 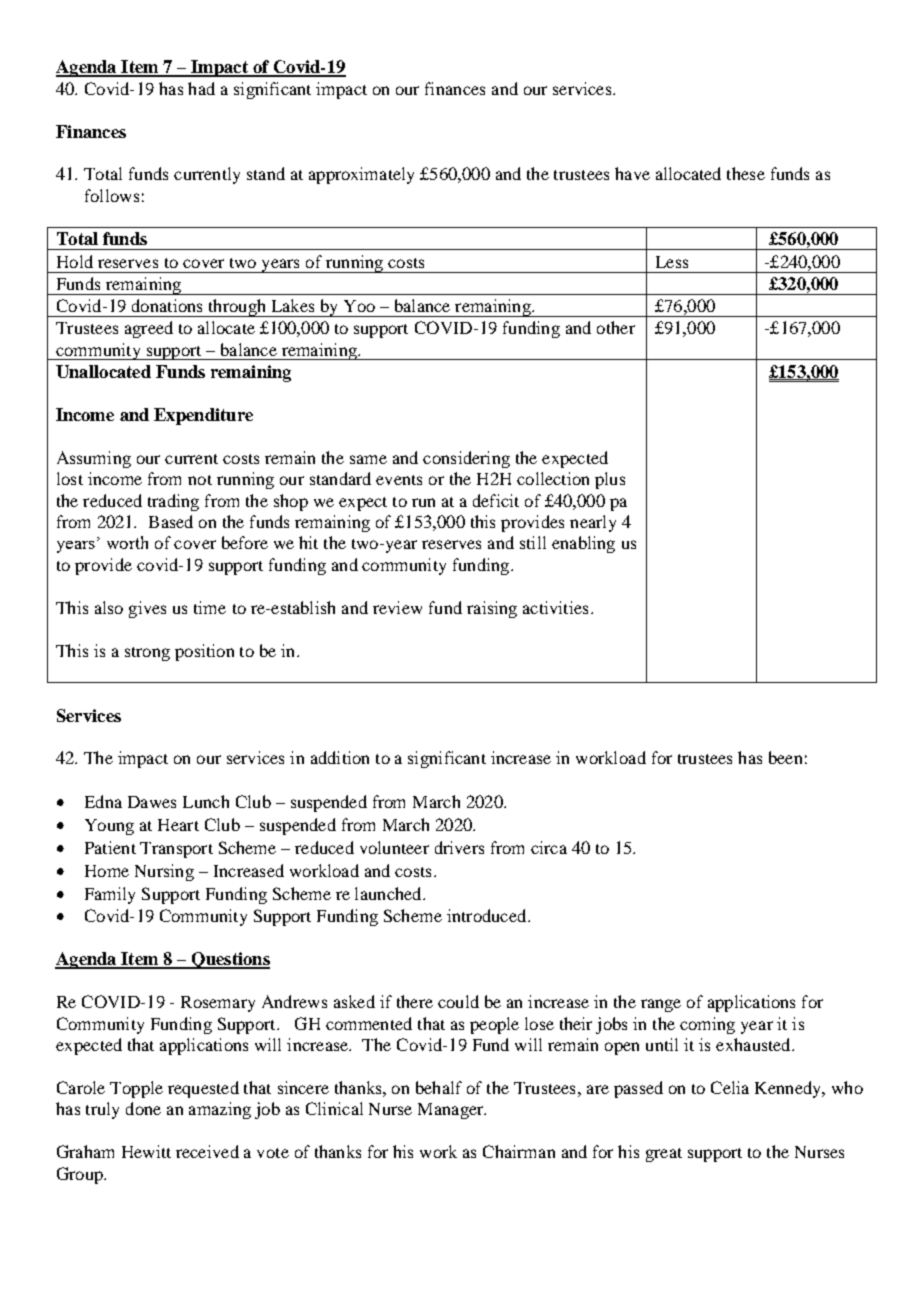 What do you see at coordinates (361, 175) in the document?
I see `approximately` at bounding box center [361, 175].
